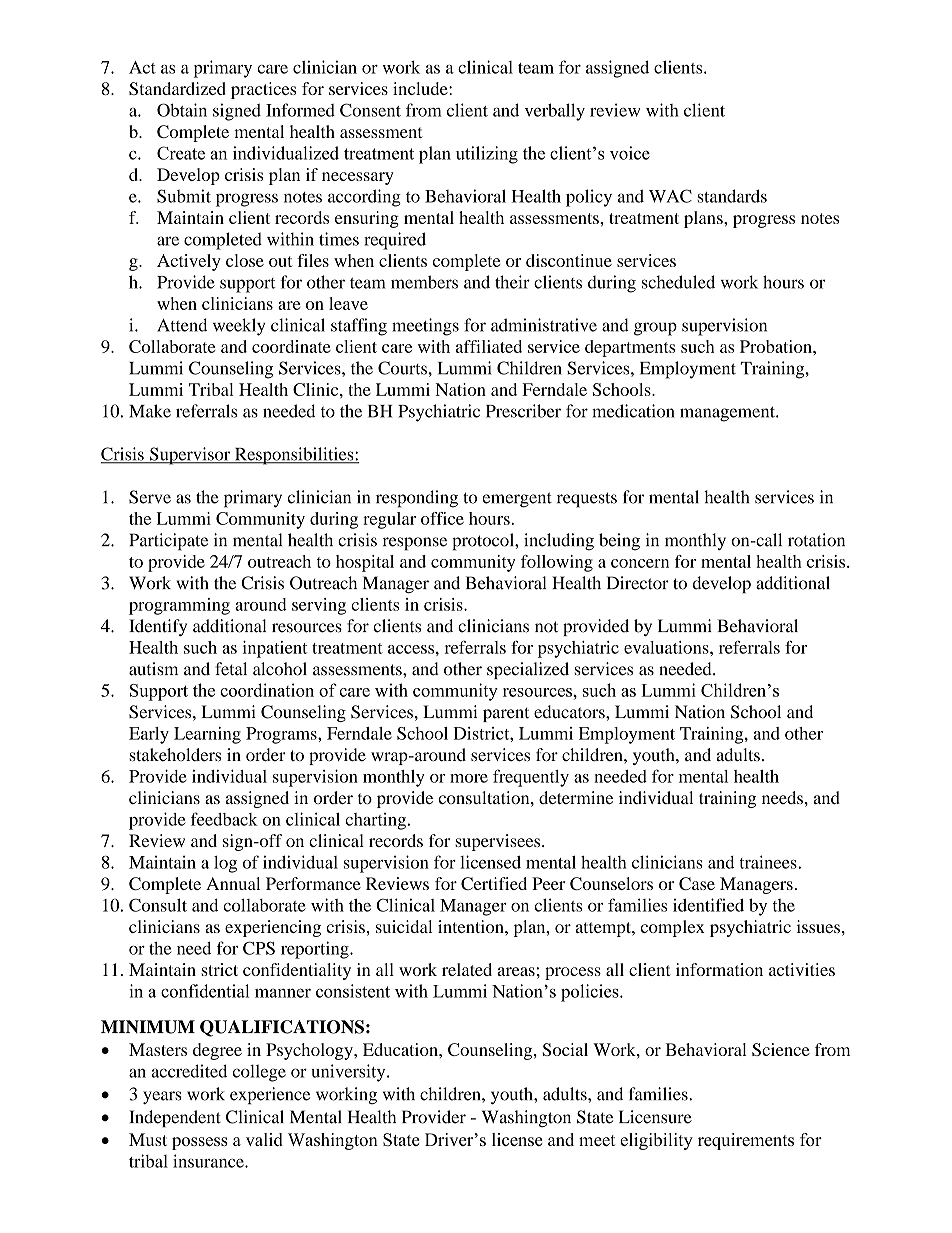 This image has height=1233, width=952. What do you see at coordinates (259, 948) in the image?
I see `CPS` at bounding box center [259, 948].
